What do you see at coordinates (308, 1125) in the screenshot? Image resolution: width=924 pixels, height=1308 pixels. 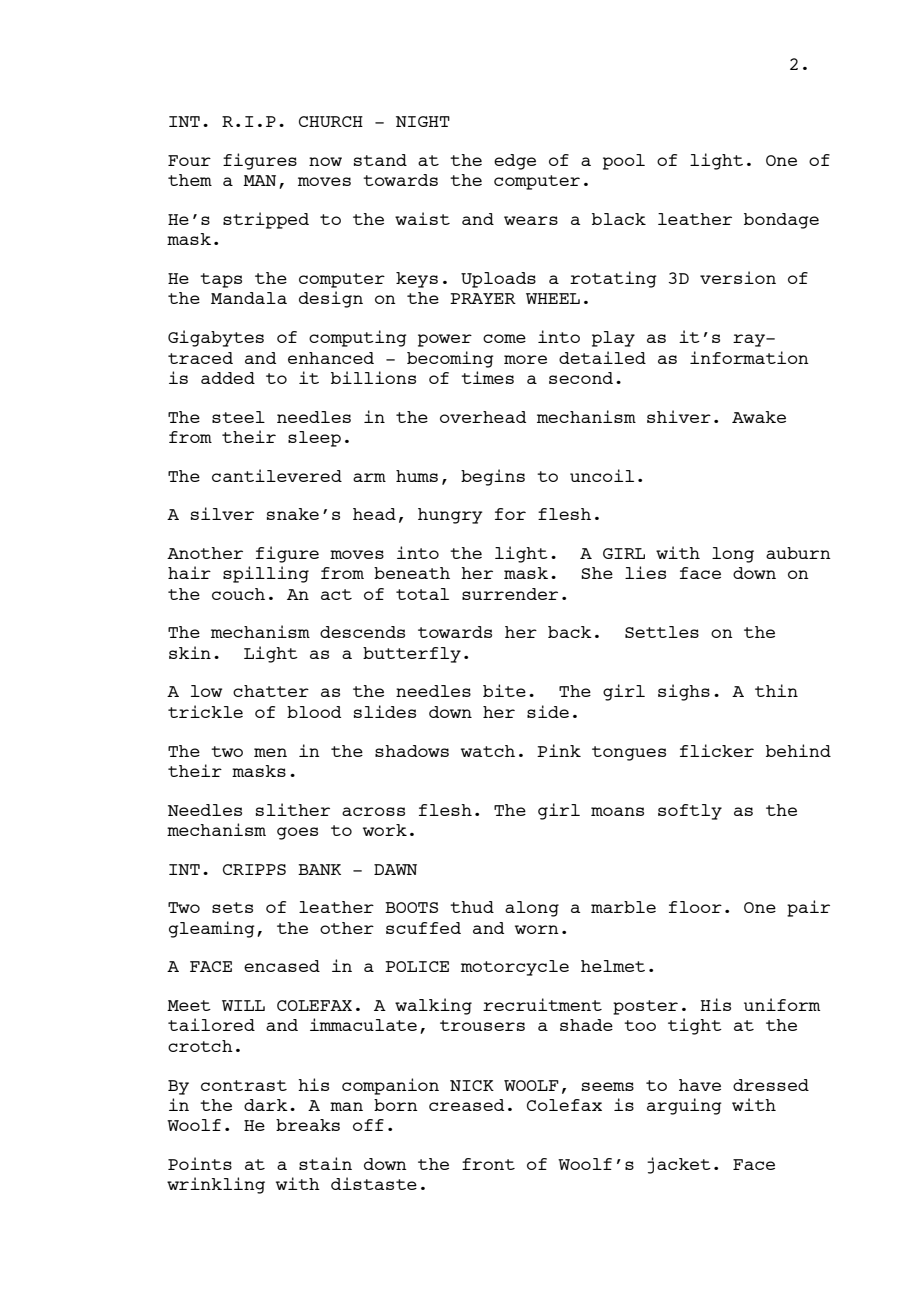 I see `breaks` at bounding box center [308, 1125].
